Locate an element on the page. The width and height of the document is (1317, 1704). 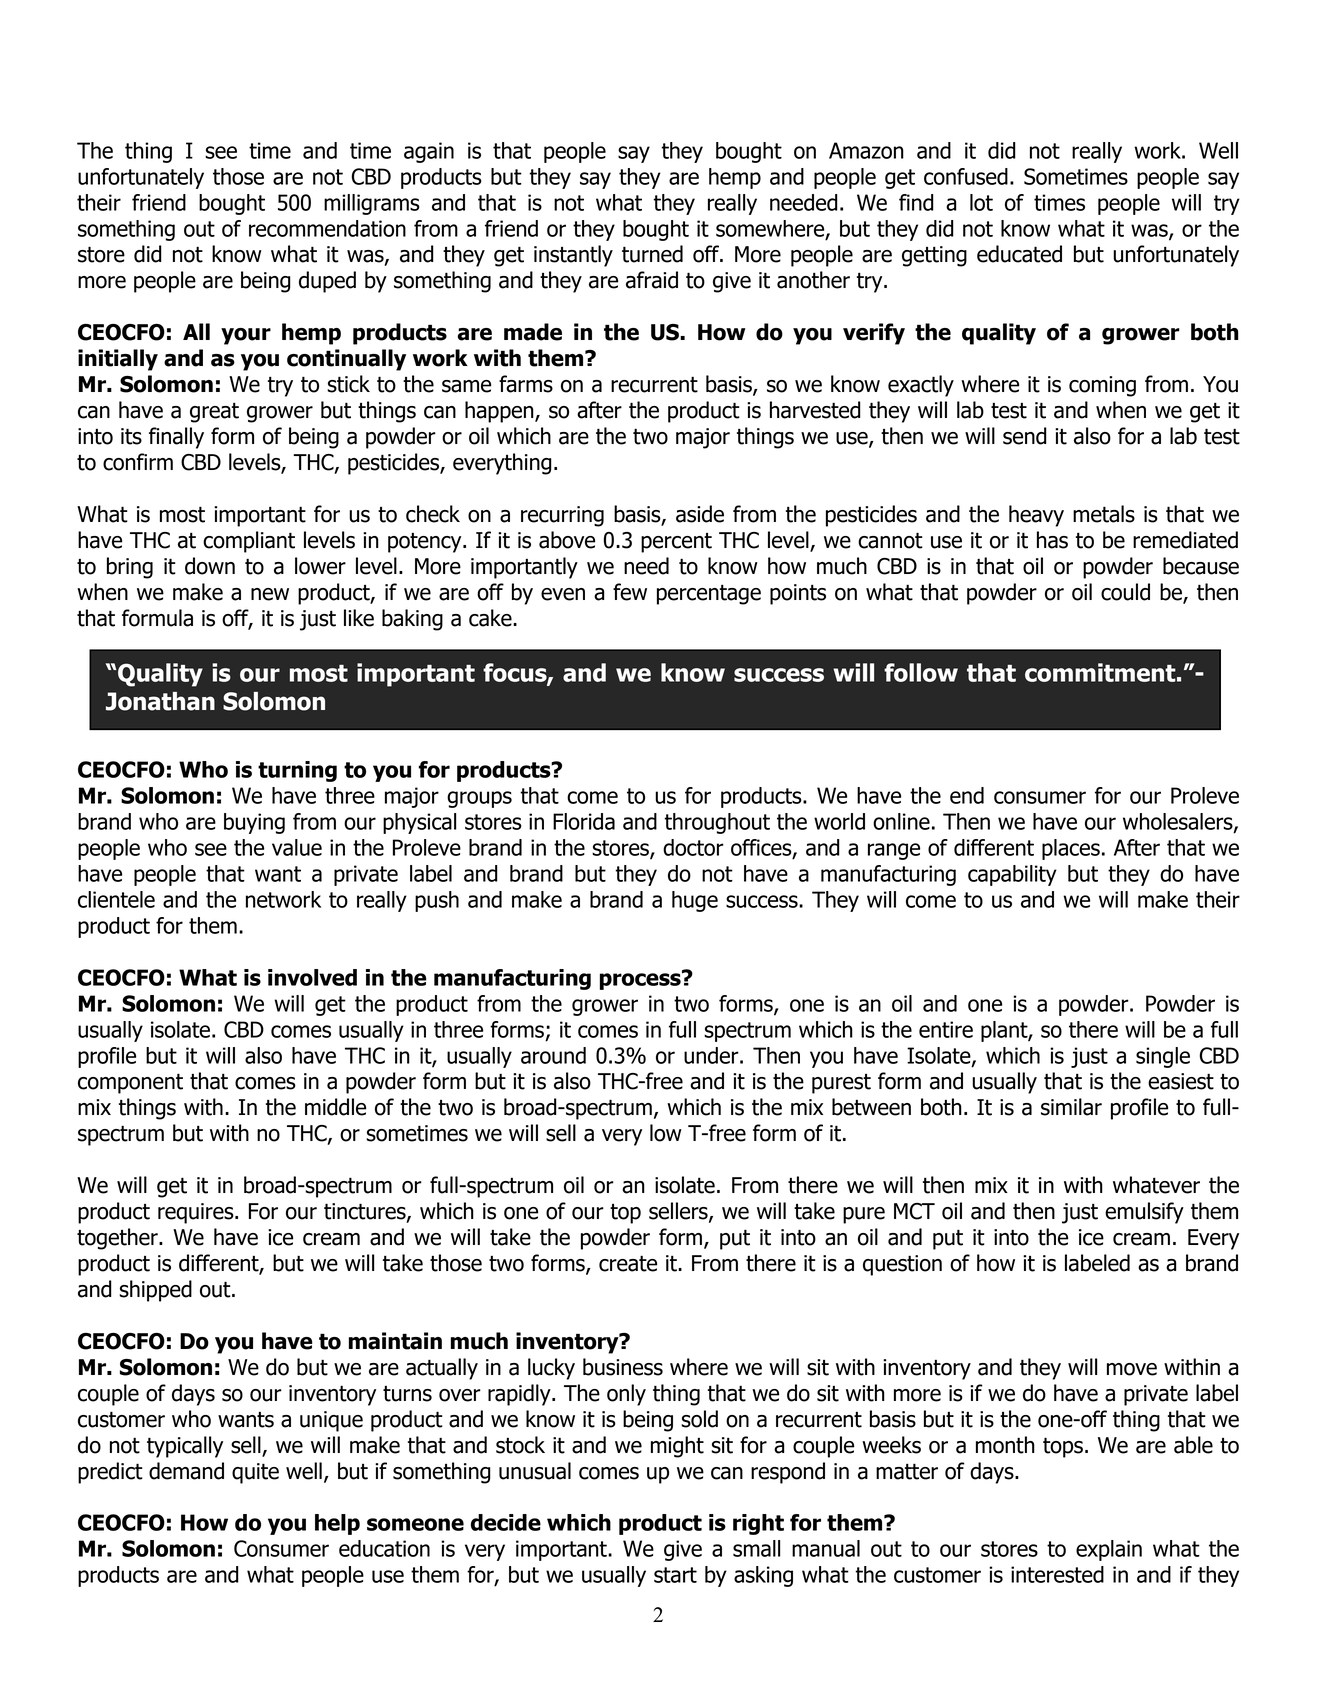
quite is located at coordinates (255, 1473).
